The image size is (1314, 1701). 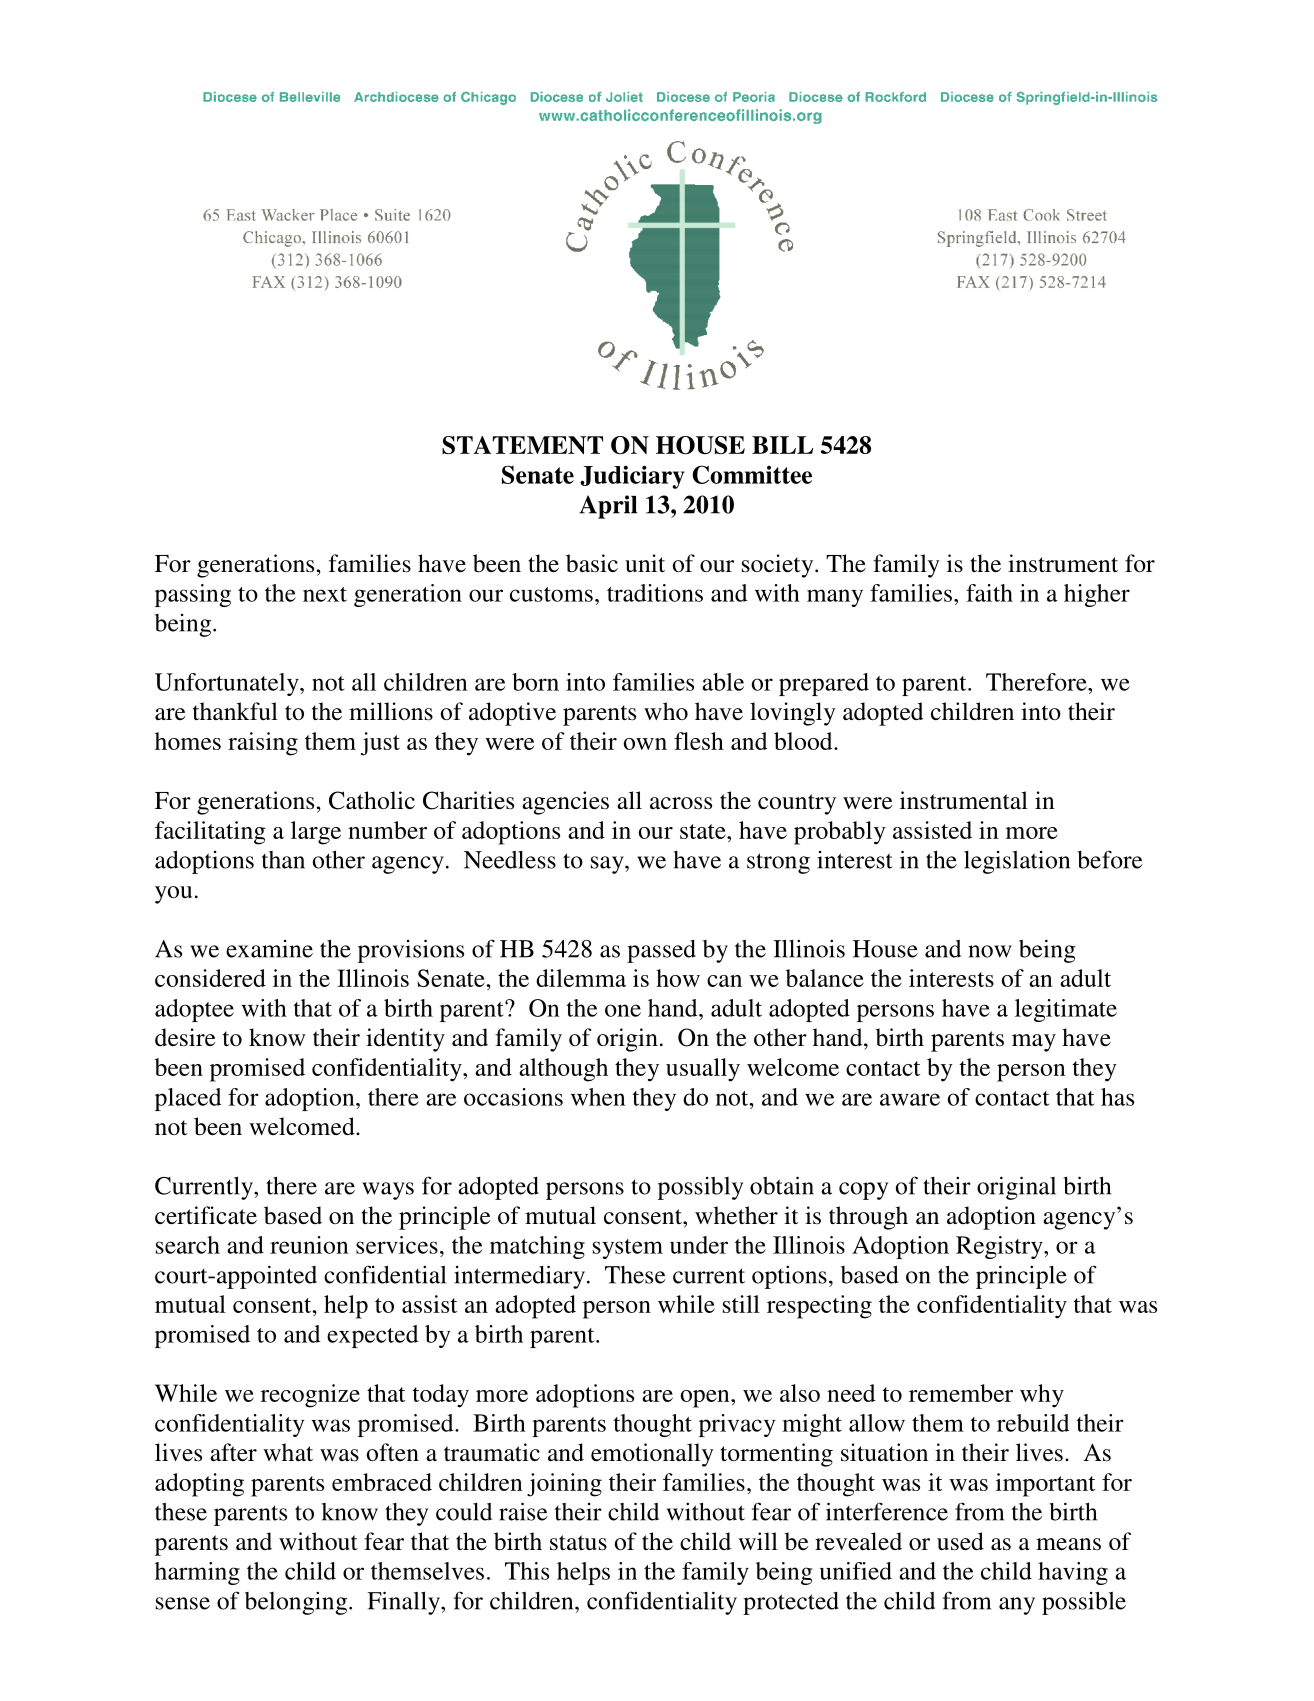 What do you see at coordinates (296, 1603) in the screenshot?
I see `belonging` at bounding box center [296, 1603].
